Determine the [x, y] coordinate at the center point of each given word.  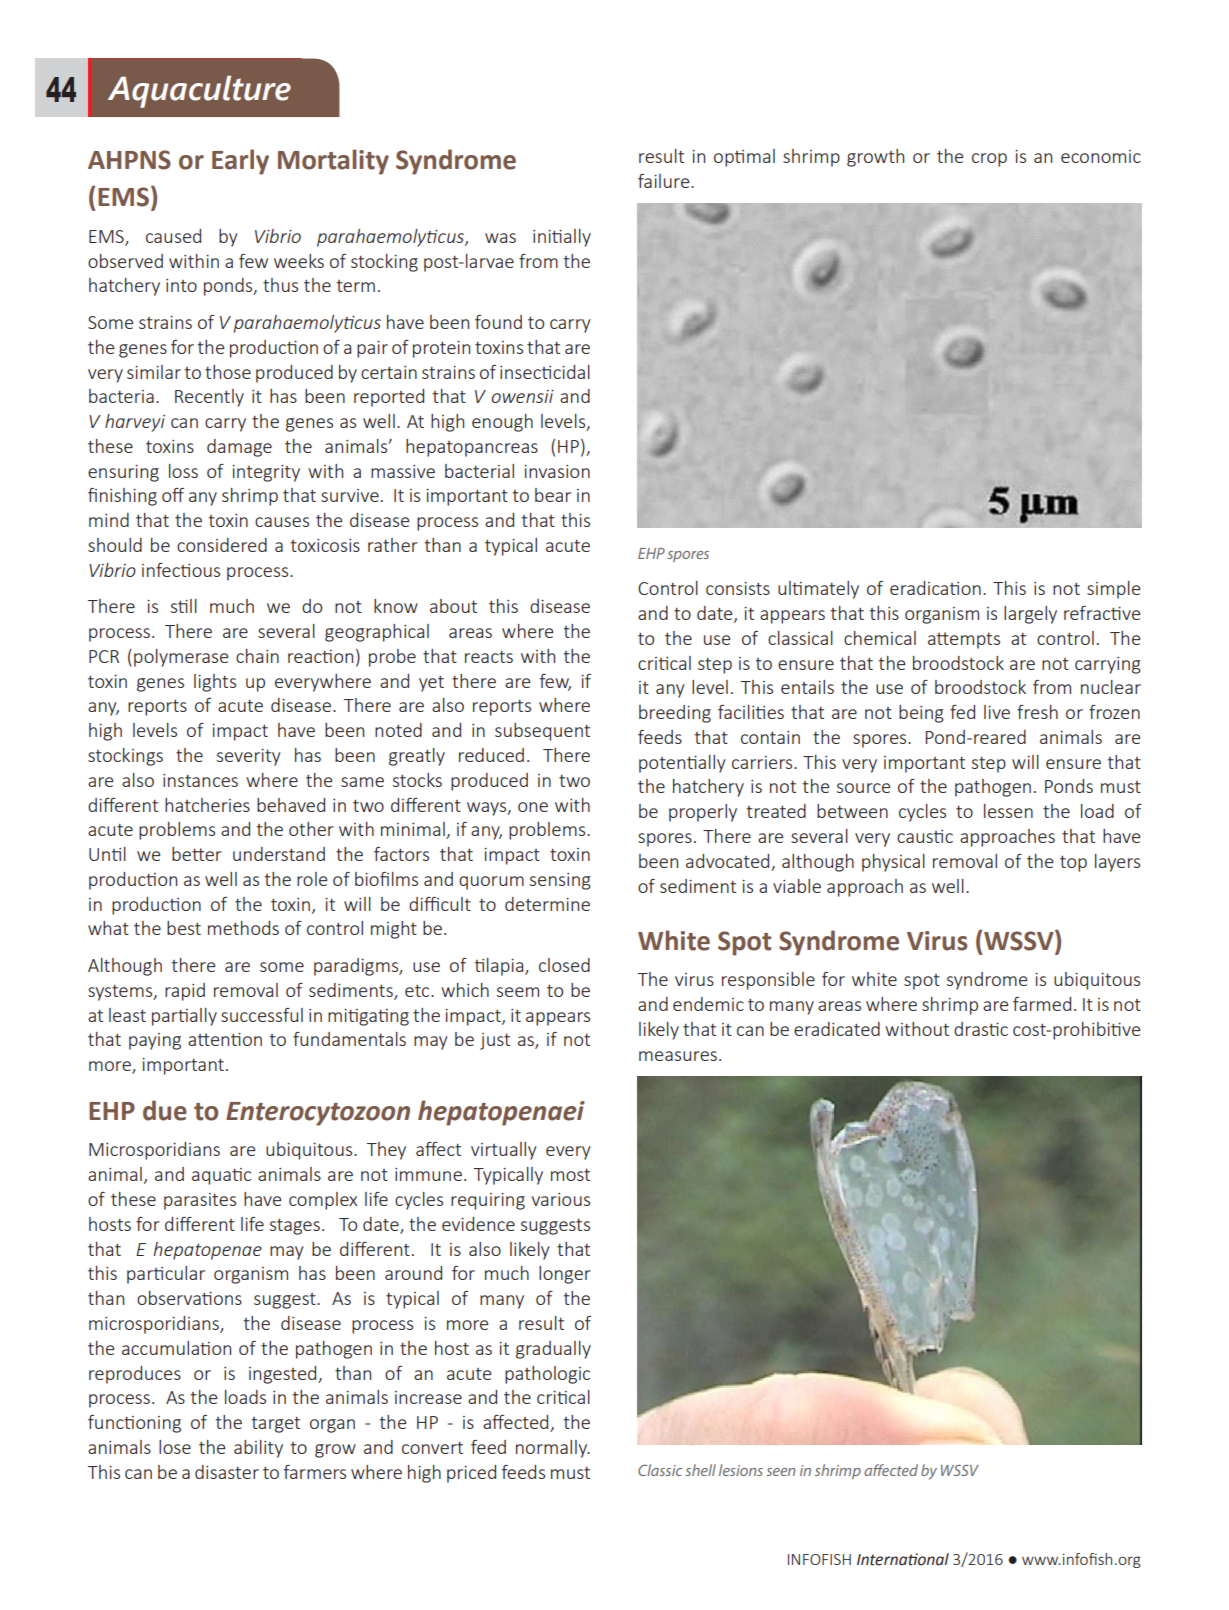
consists [738, 588]
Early [240, 162]
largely [1030, 615]
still [184, 606]
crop [989, 160]
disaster [227, 1472]
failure [665, 181]
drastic [981, 1029]
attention [225, 1039]
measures [678, 1056]
